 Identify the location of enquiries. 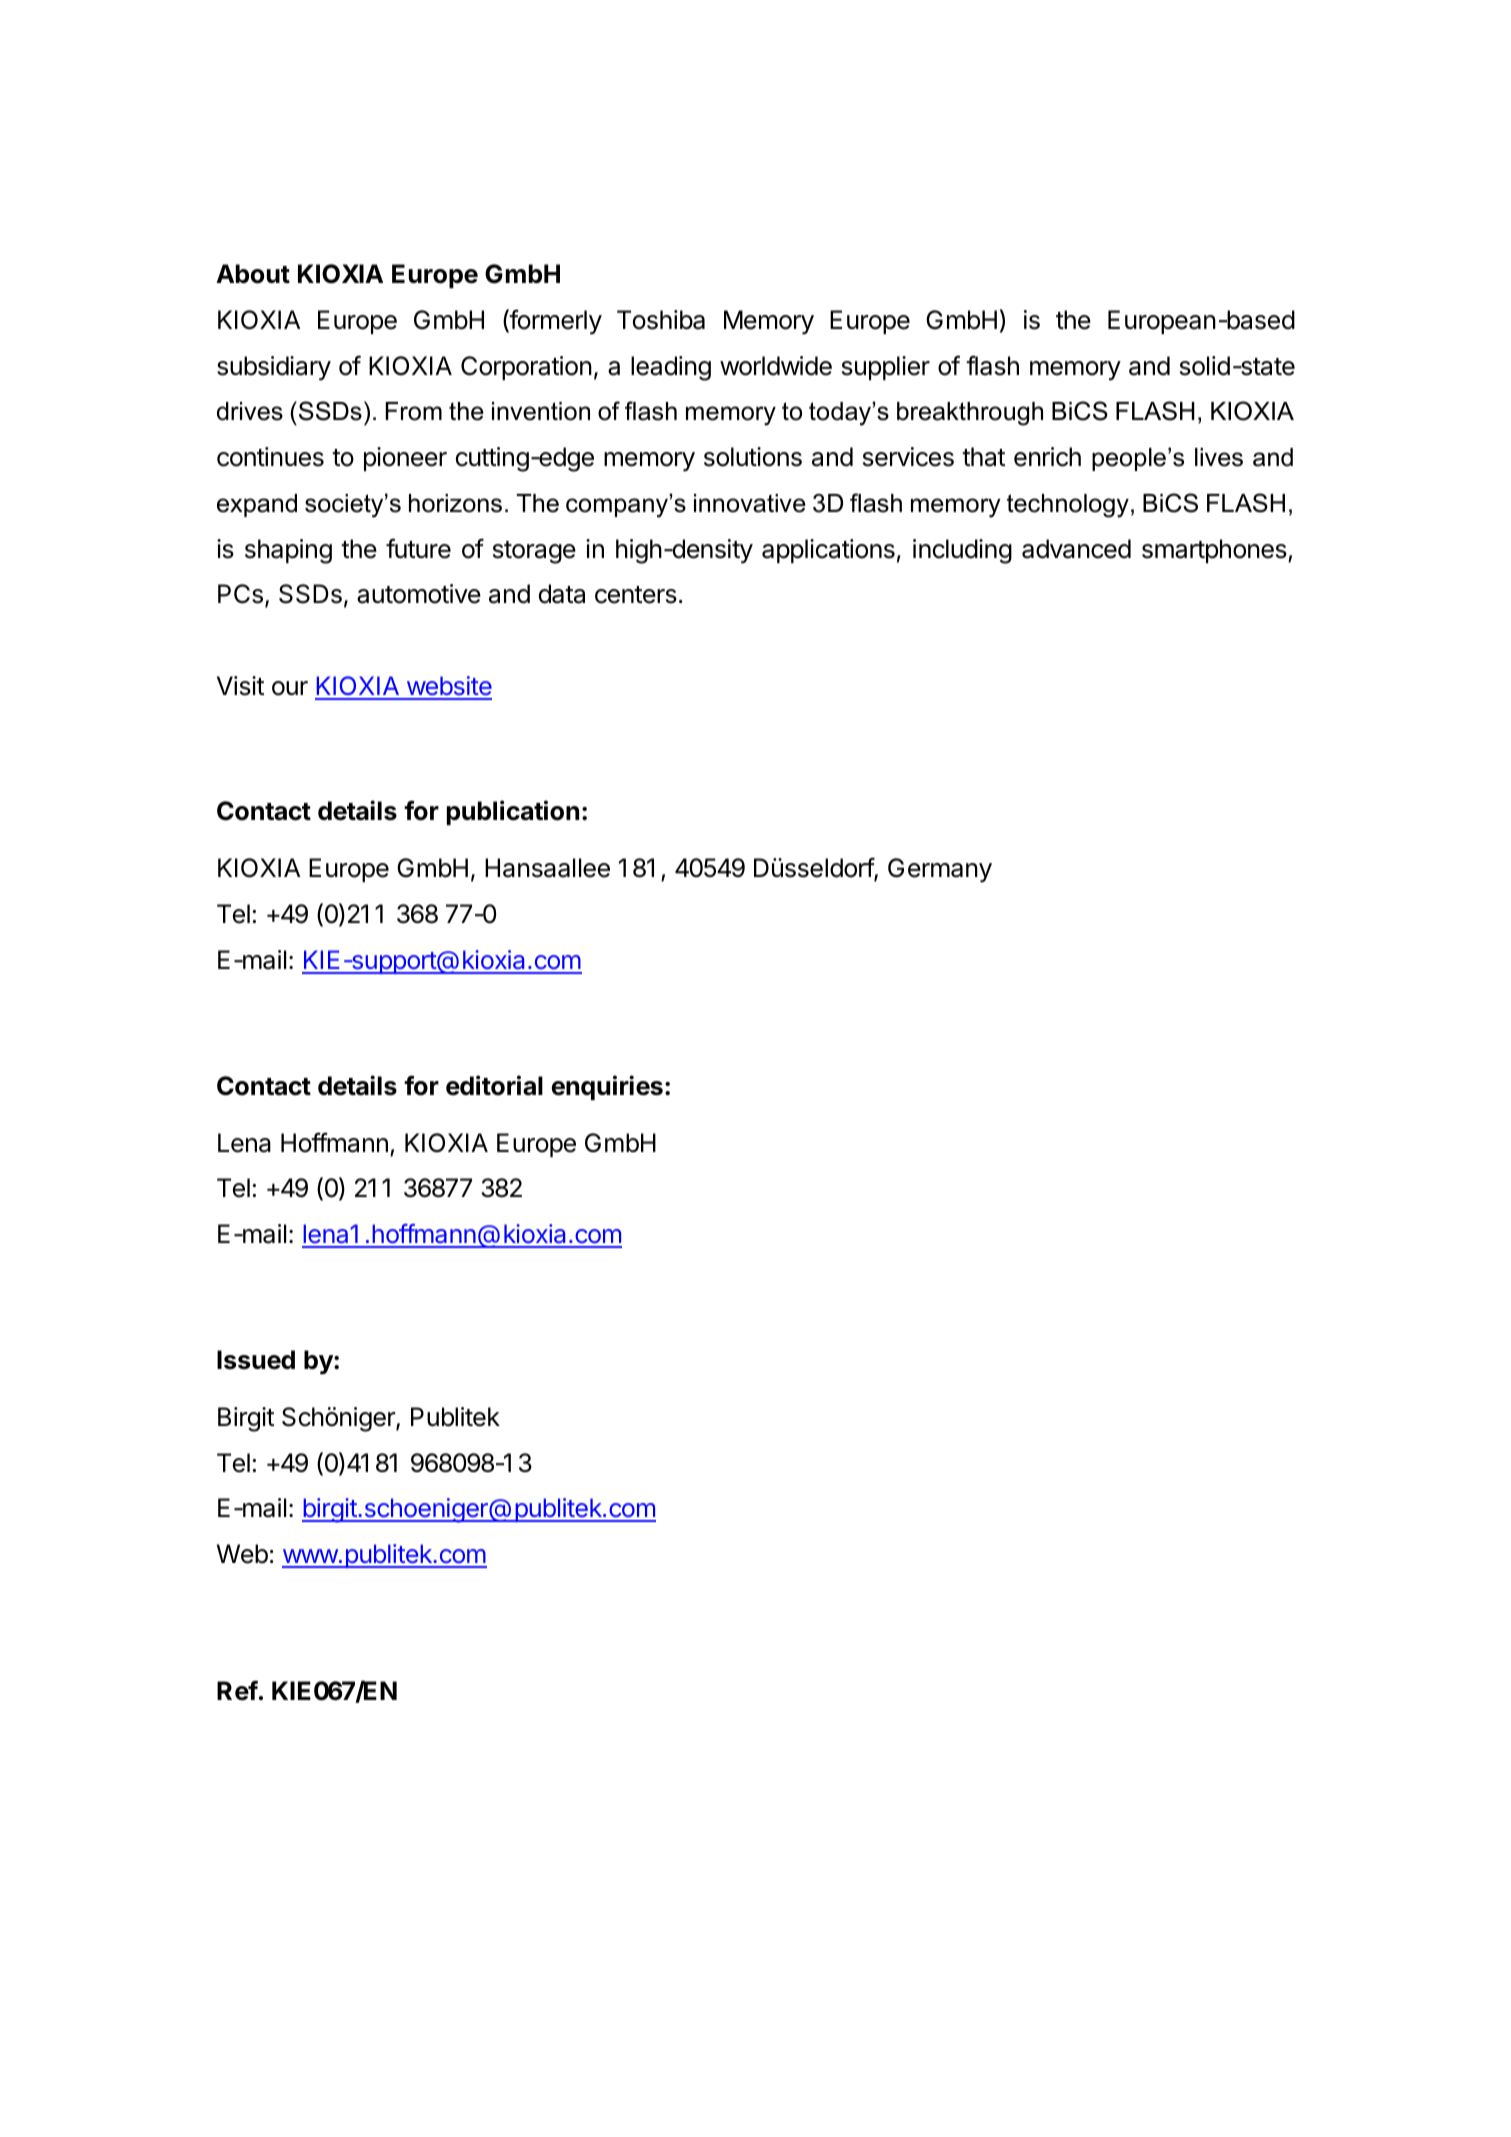
(607, 1087).
